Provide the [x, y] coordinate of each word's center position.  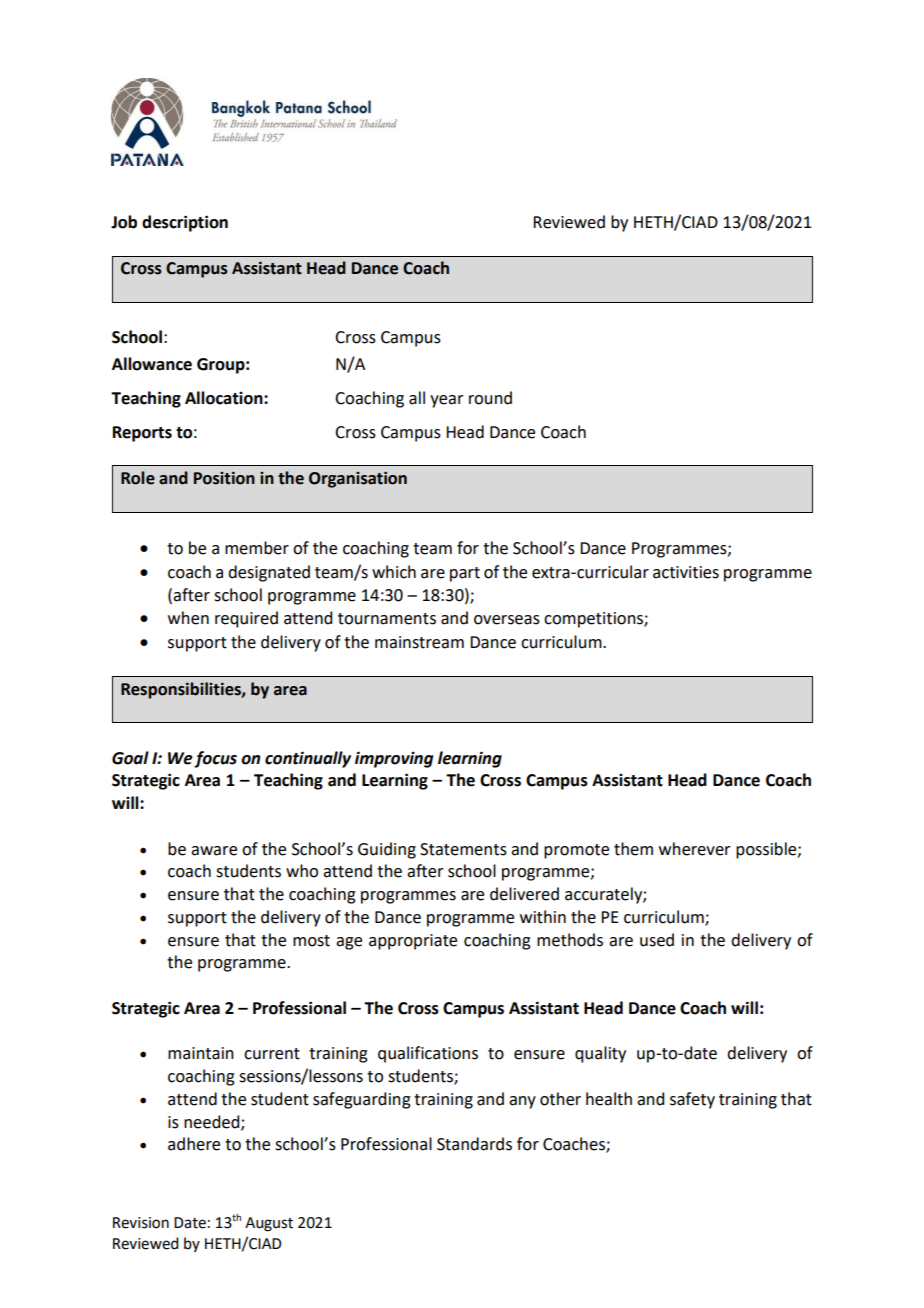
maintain [201, 1053]
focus [215, 759]
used [657, 940]
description [185, 223]
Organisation [358, 479]
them [633, 849]
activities [686, 572]
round [490, 398]
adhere [194, 1144]
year [447, 401]
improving [394, 759]
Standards [474, 1144]
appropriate [413, 942]
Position [224, 478]
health [609, 1099]
